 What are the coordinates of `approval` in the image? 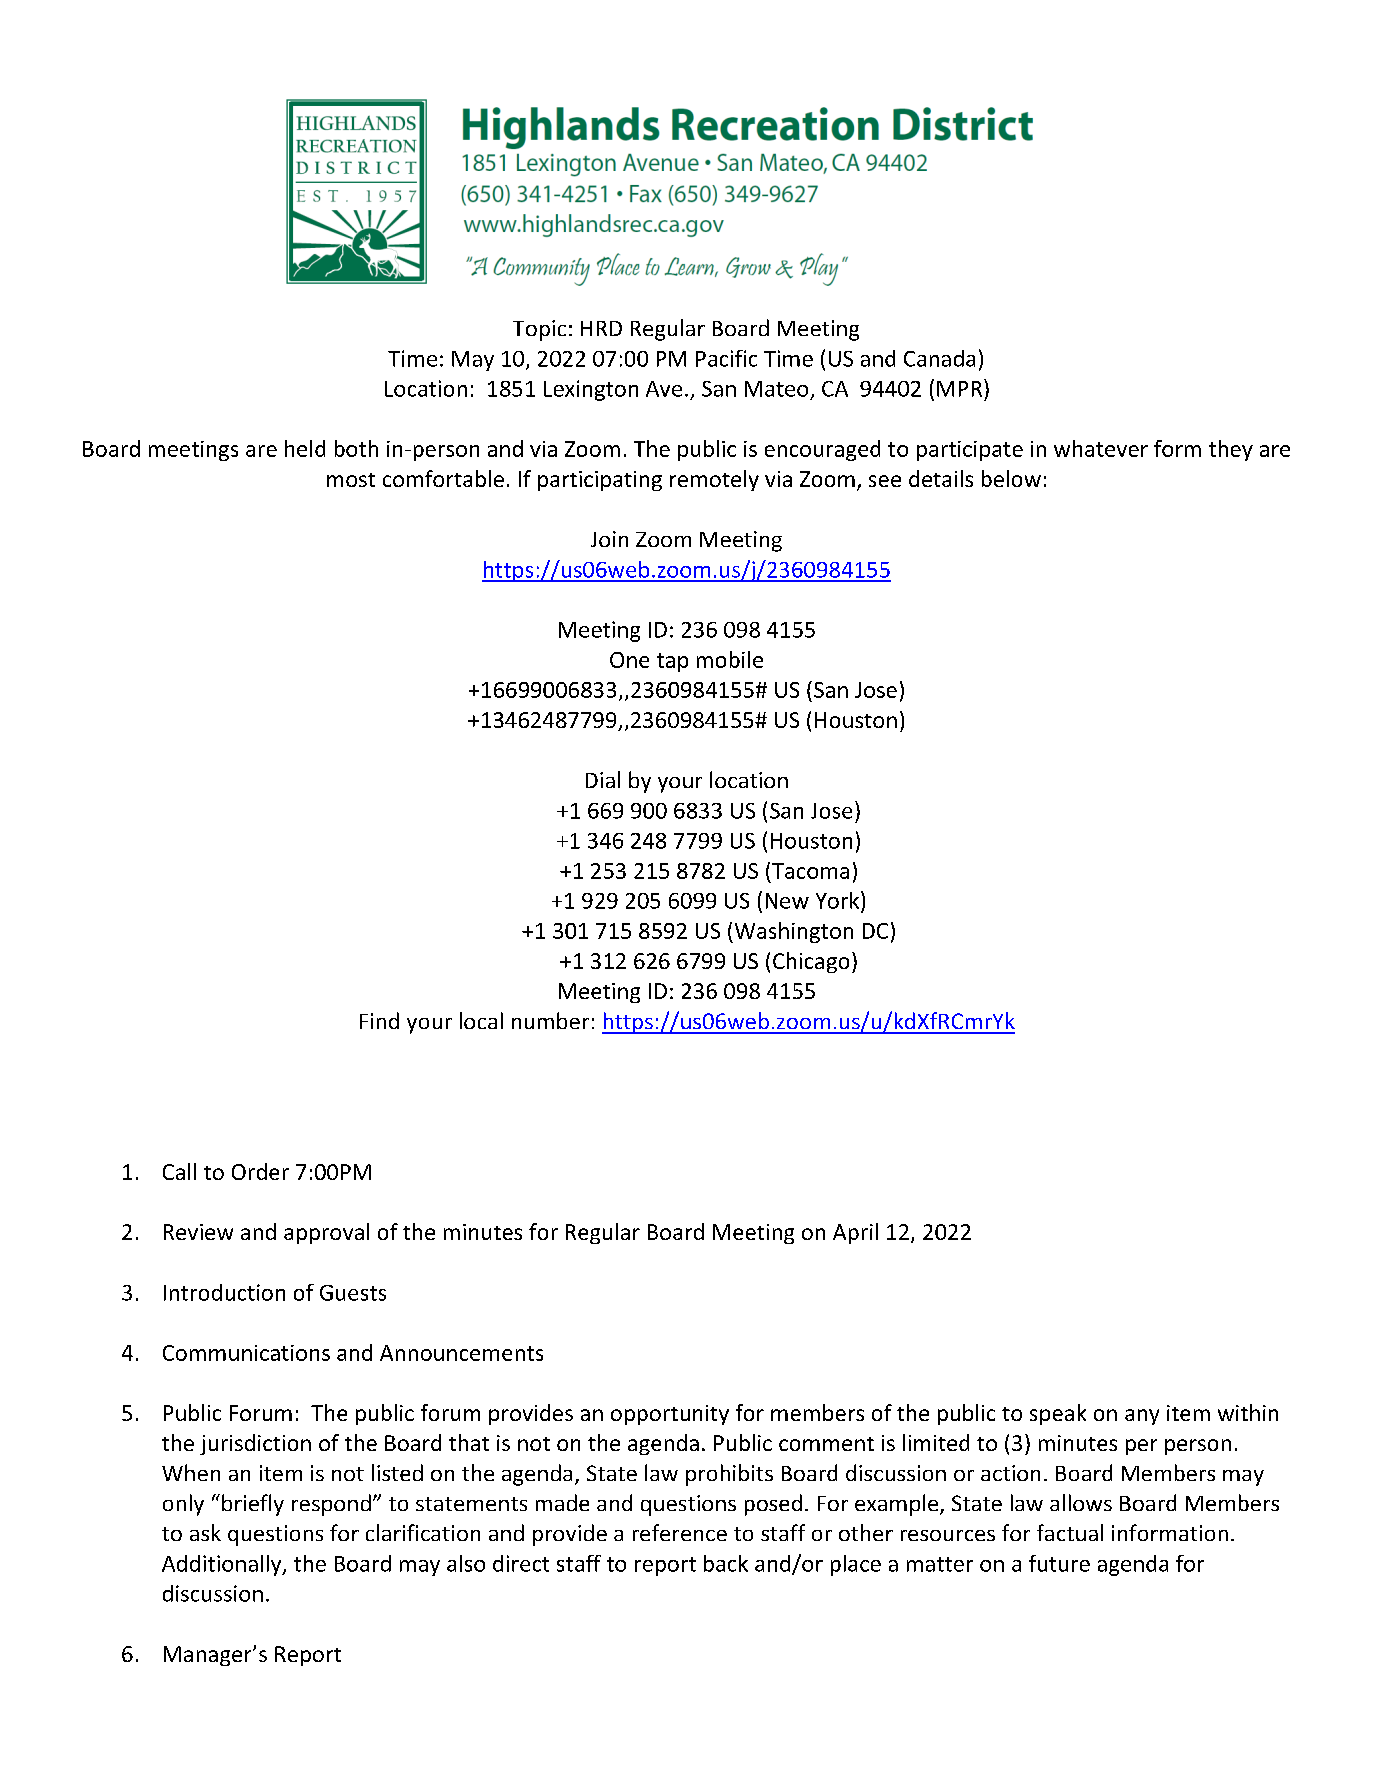 It's located at (326, 1233).
